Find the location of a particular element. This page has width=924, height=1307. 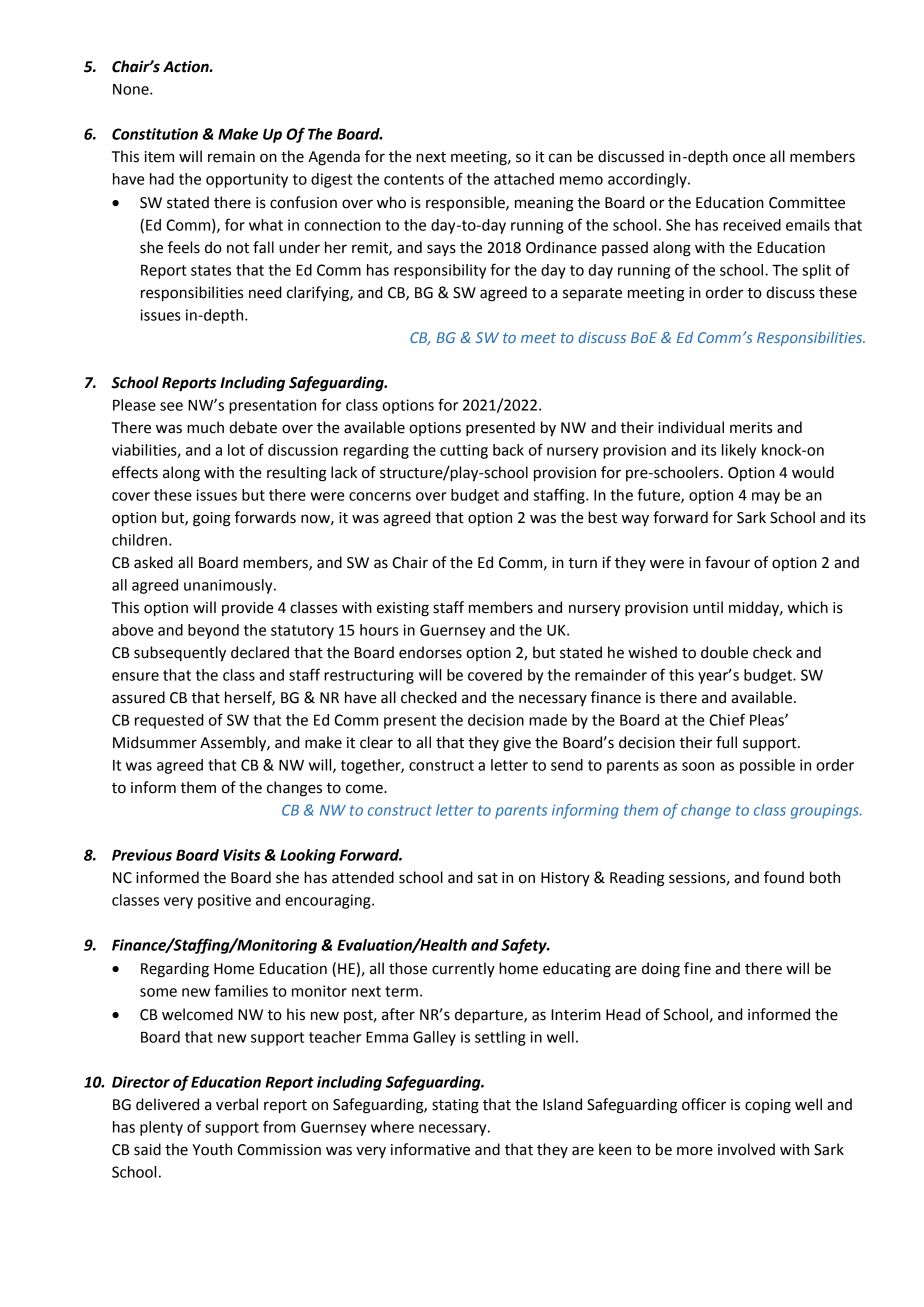

Constitution is located at coordinates (155, 134).
